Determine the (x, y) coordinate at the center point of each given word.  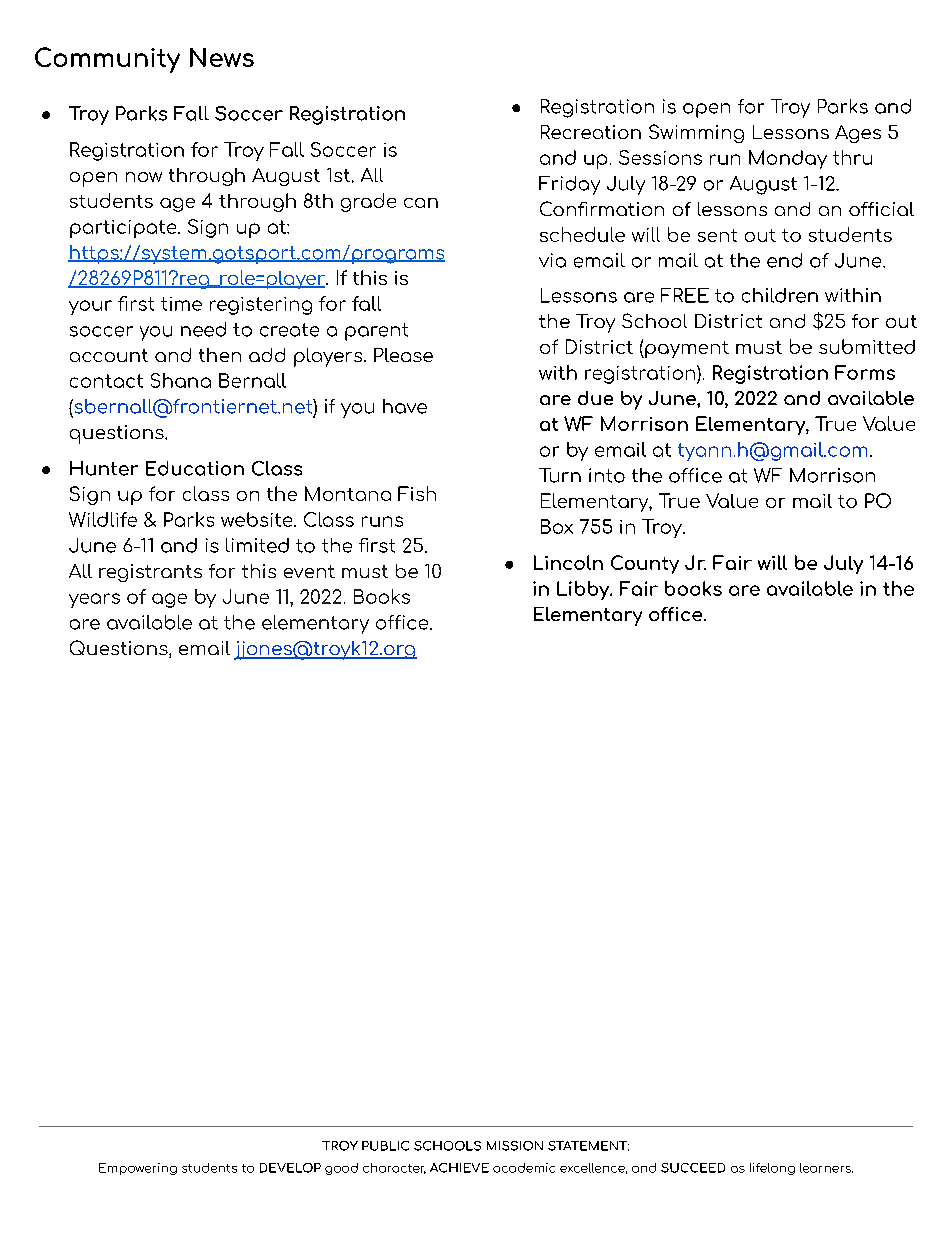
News (222, 57)
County (645, 564)
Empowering (138, 1169)
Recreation (591, 132)
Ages (858, 134)
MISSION (515, 1146)
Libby (584, 590)
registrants (150, 573)
